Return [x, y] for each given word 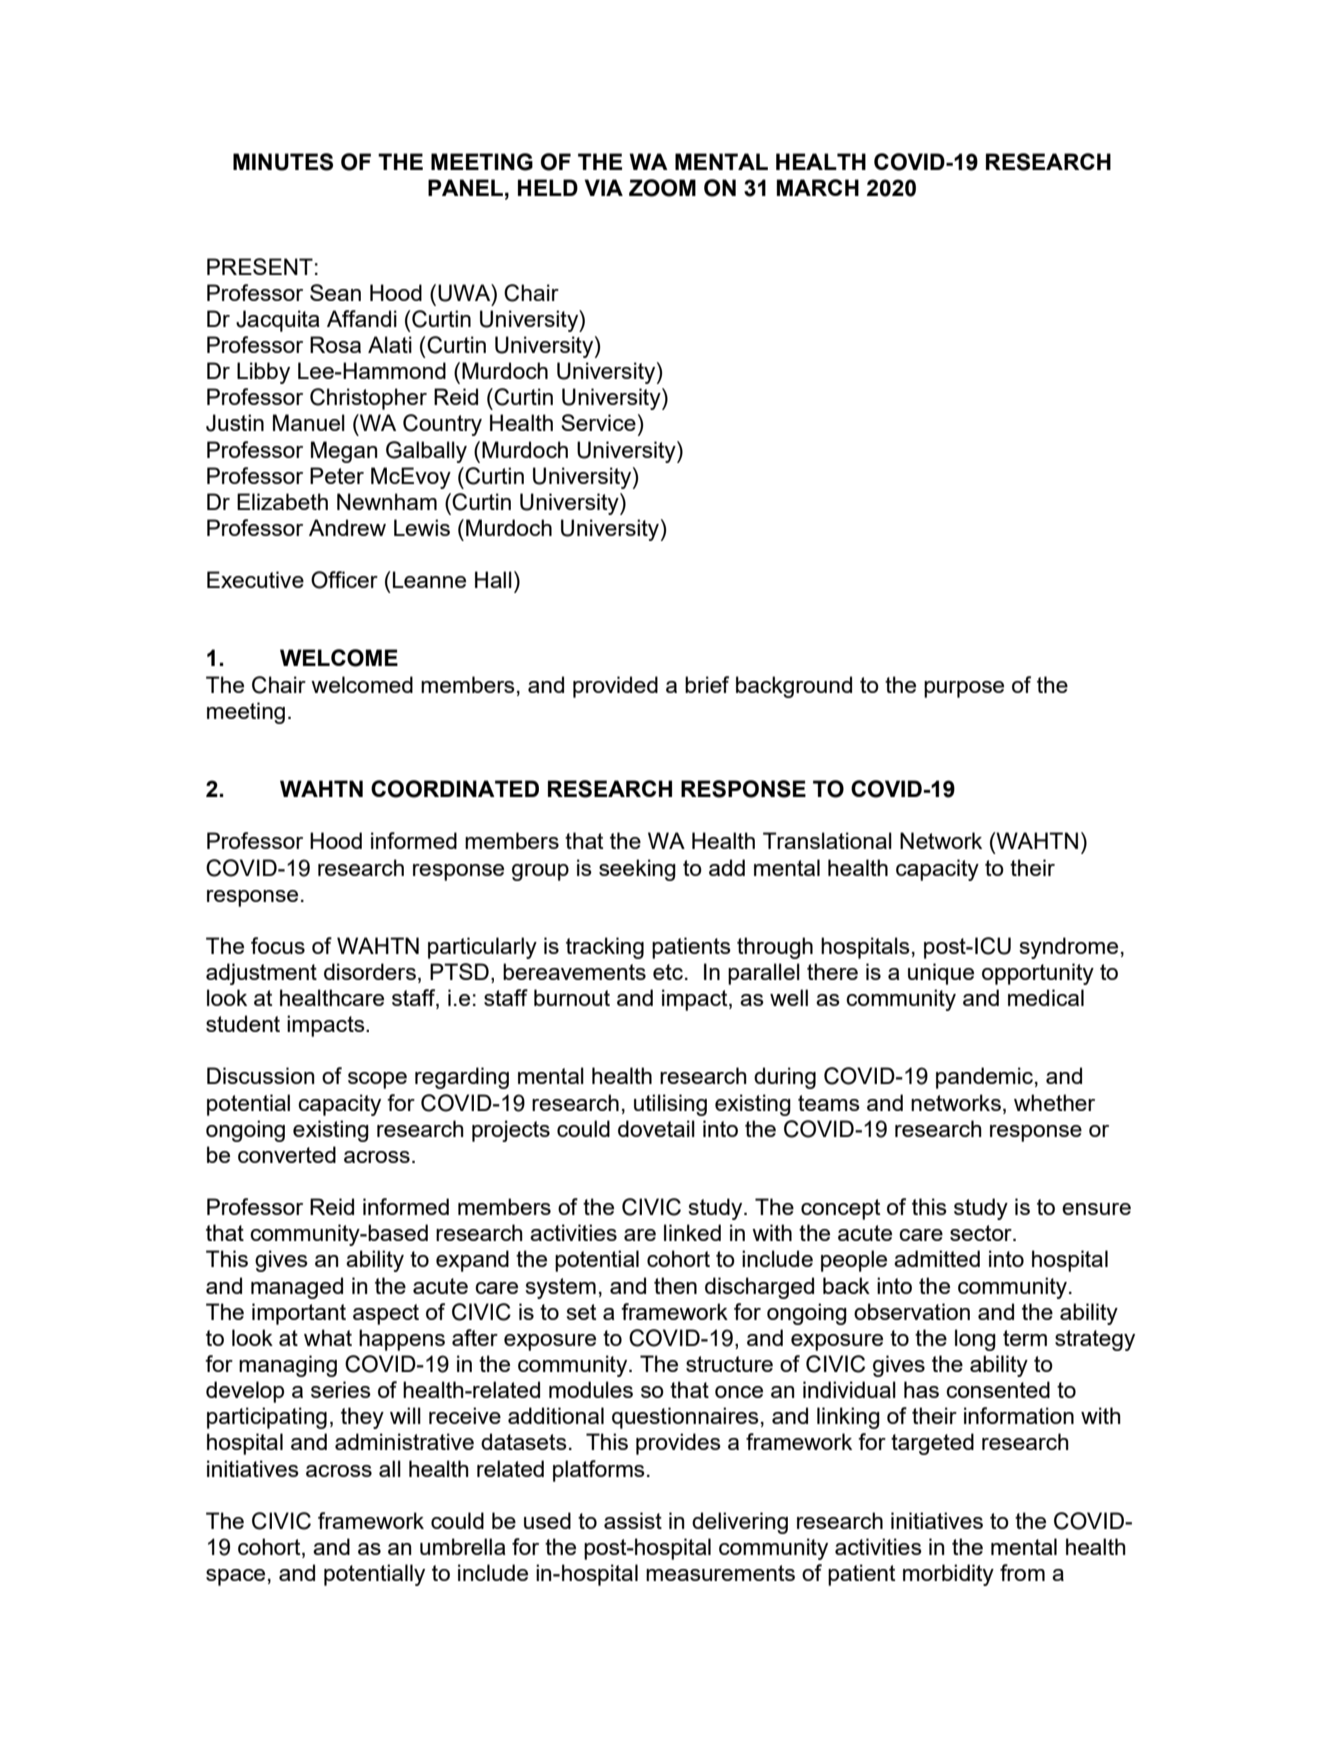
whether [1054, 1102]
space [235, 1577]
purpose [964, 689]
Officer [344, 580]
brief [707, 684]
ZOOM [662, 188]
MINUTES [283, 162]
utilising [670, 1105]
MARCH [818, 187]
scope [377, 1080]
